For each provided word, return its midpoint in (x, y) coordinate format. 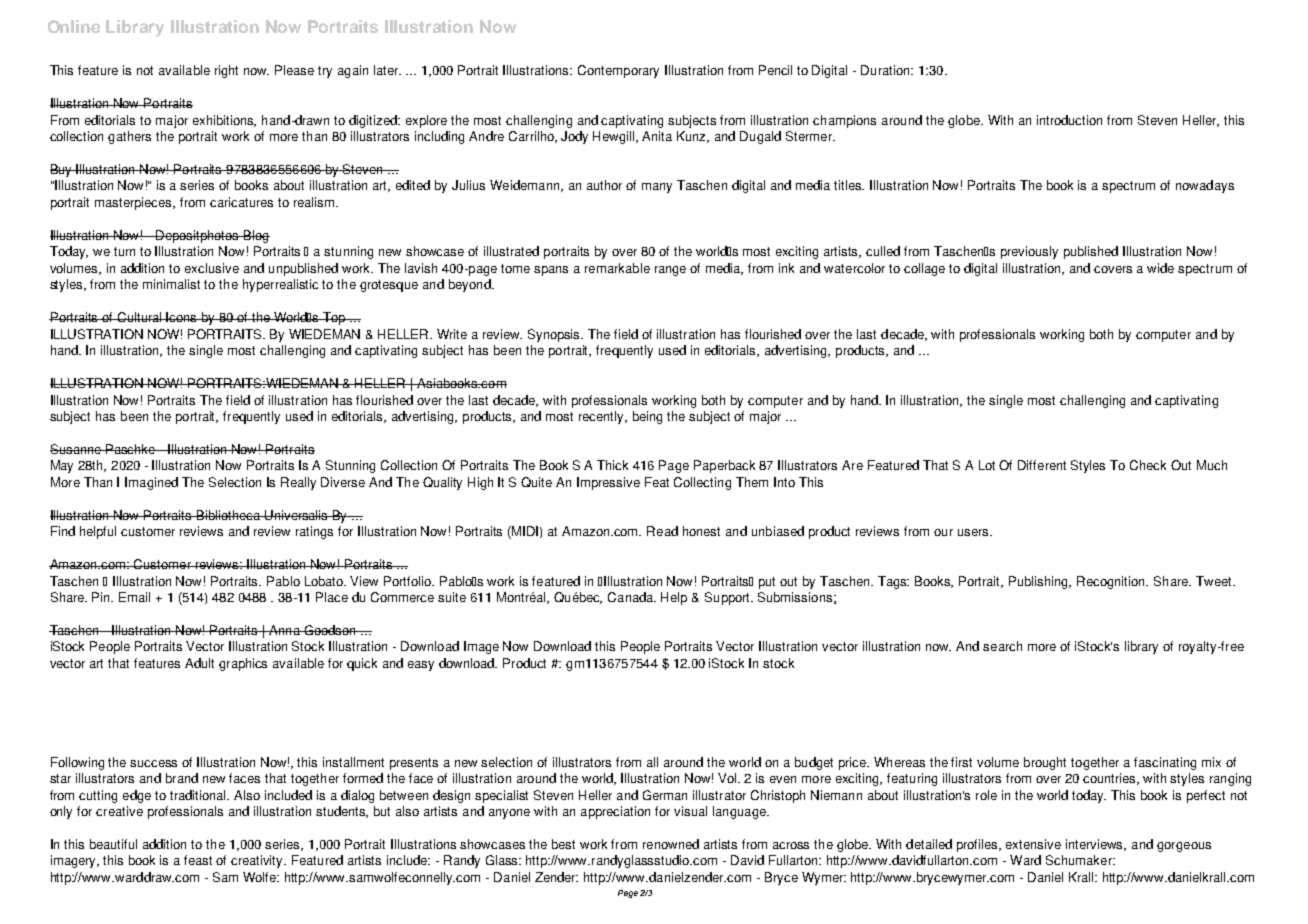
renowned (671, 844)
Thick (612, 465)
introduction (1069, 120)
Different (1042, 465)
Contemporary (618, 71)
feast (198, 860)
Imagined (151, 483)
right (226, 71)
